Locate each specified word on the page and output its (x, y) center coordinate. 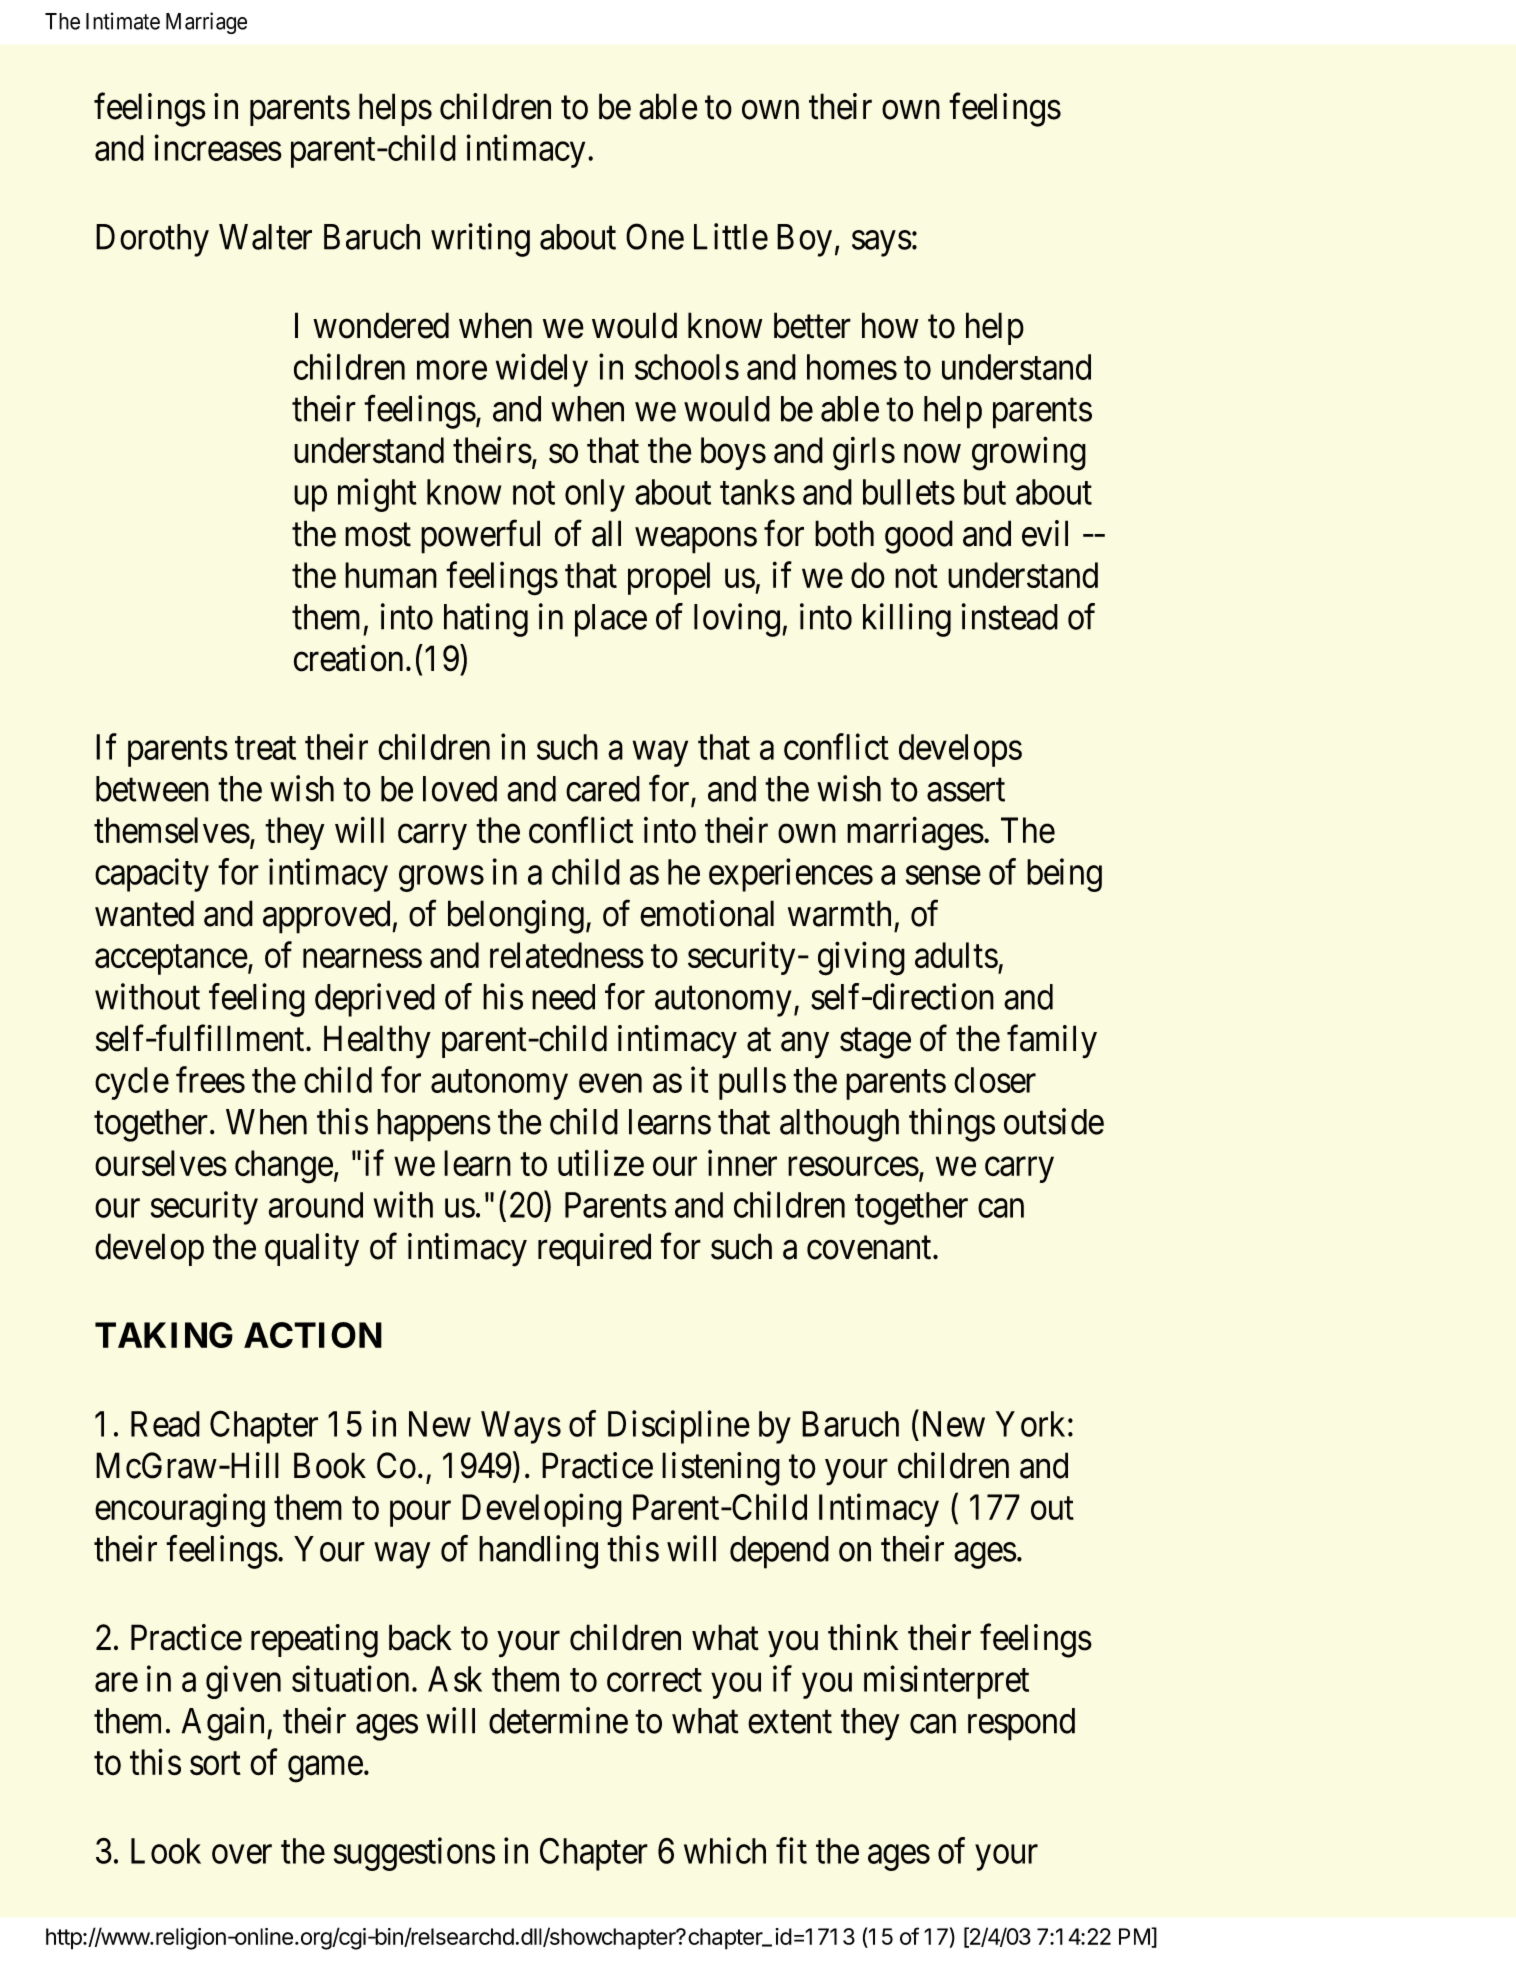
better (812, 325)
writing (480, 240)
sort (215, 1764)
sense (943, 875)
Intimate (123, 21)
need (563, 997)
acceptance (171, 960)
